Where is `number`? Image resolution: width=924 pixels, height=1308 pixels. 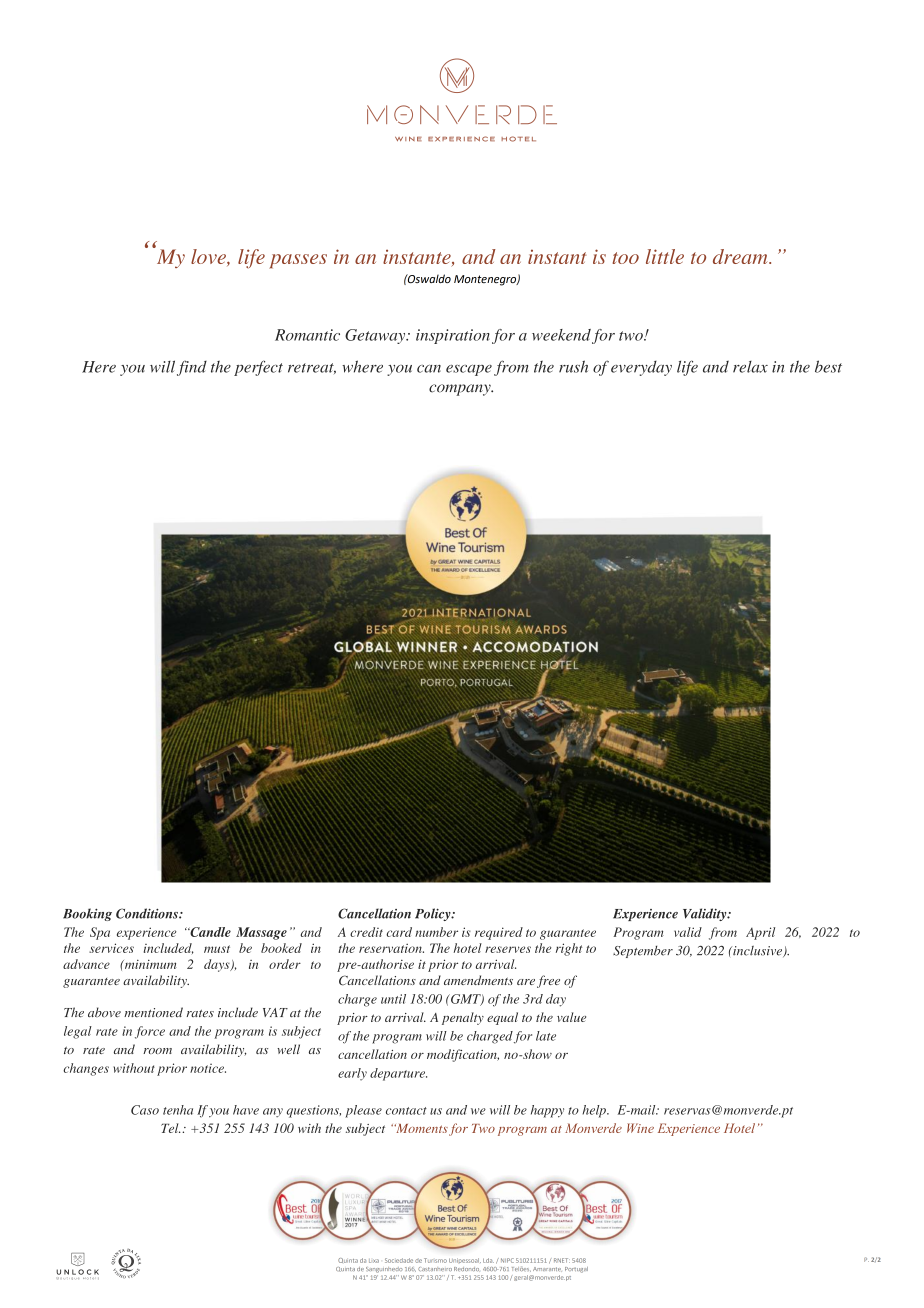
number is located at coordinates (436, 932).
